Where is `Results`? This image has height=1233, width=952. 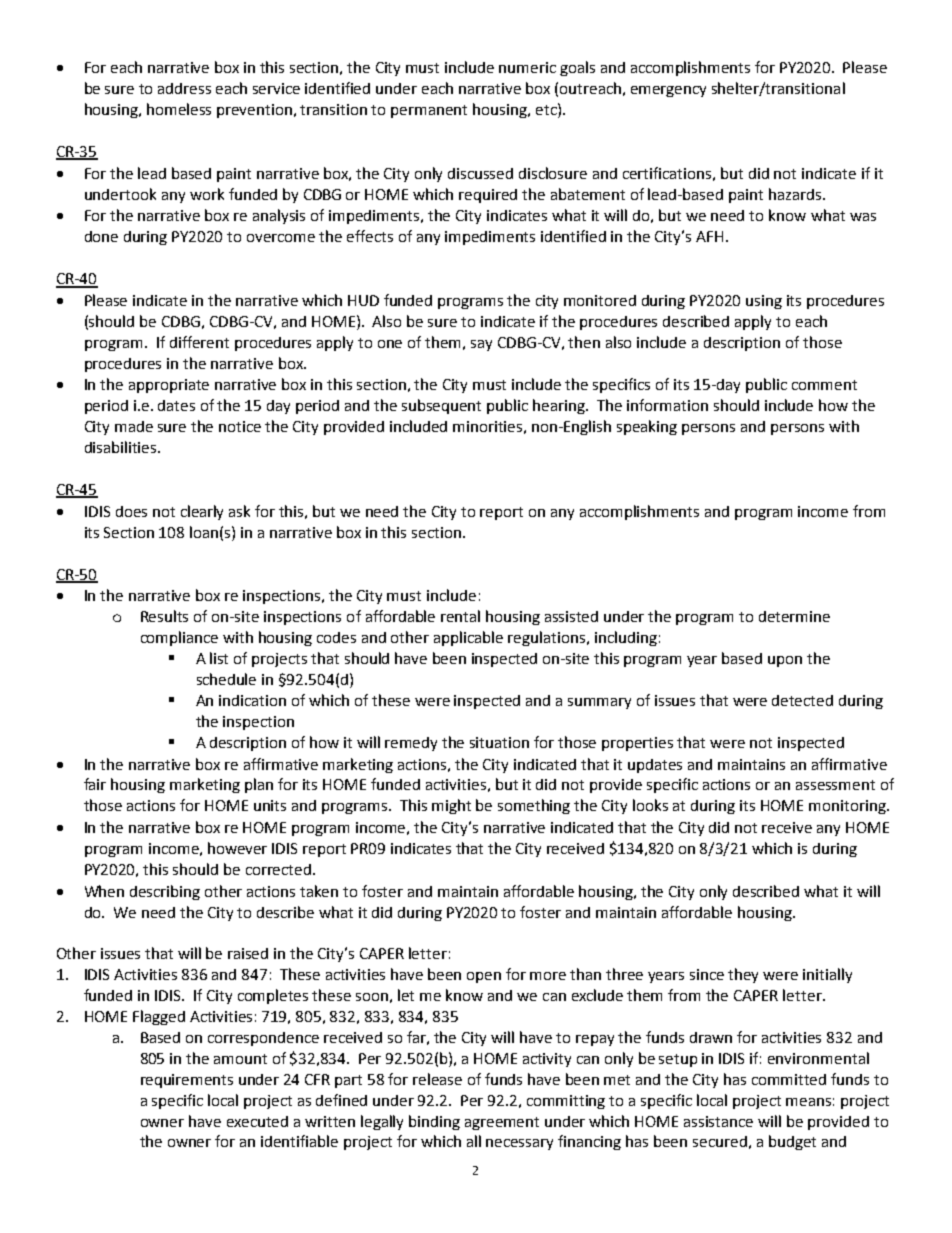 Results is located at coordinates (164, 616).
